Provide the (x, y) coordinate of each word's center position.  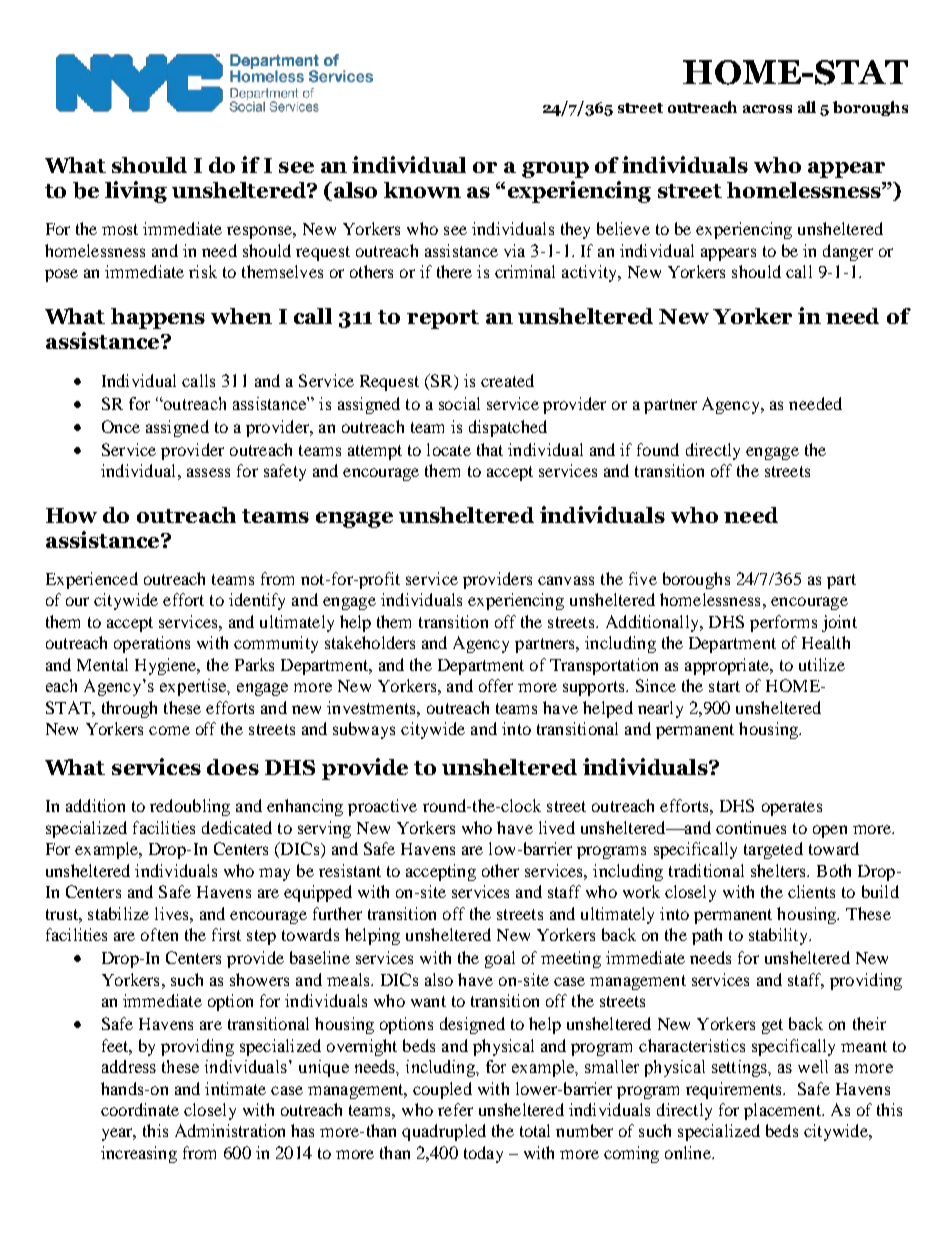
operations (152, 644)
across (767, 109)
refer (455, 1109)
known (422, 190)
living (136, 192)
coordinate (140, 1109)
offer (496, 685)
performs (783, 623)
